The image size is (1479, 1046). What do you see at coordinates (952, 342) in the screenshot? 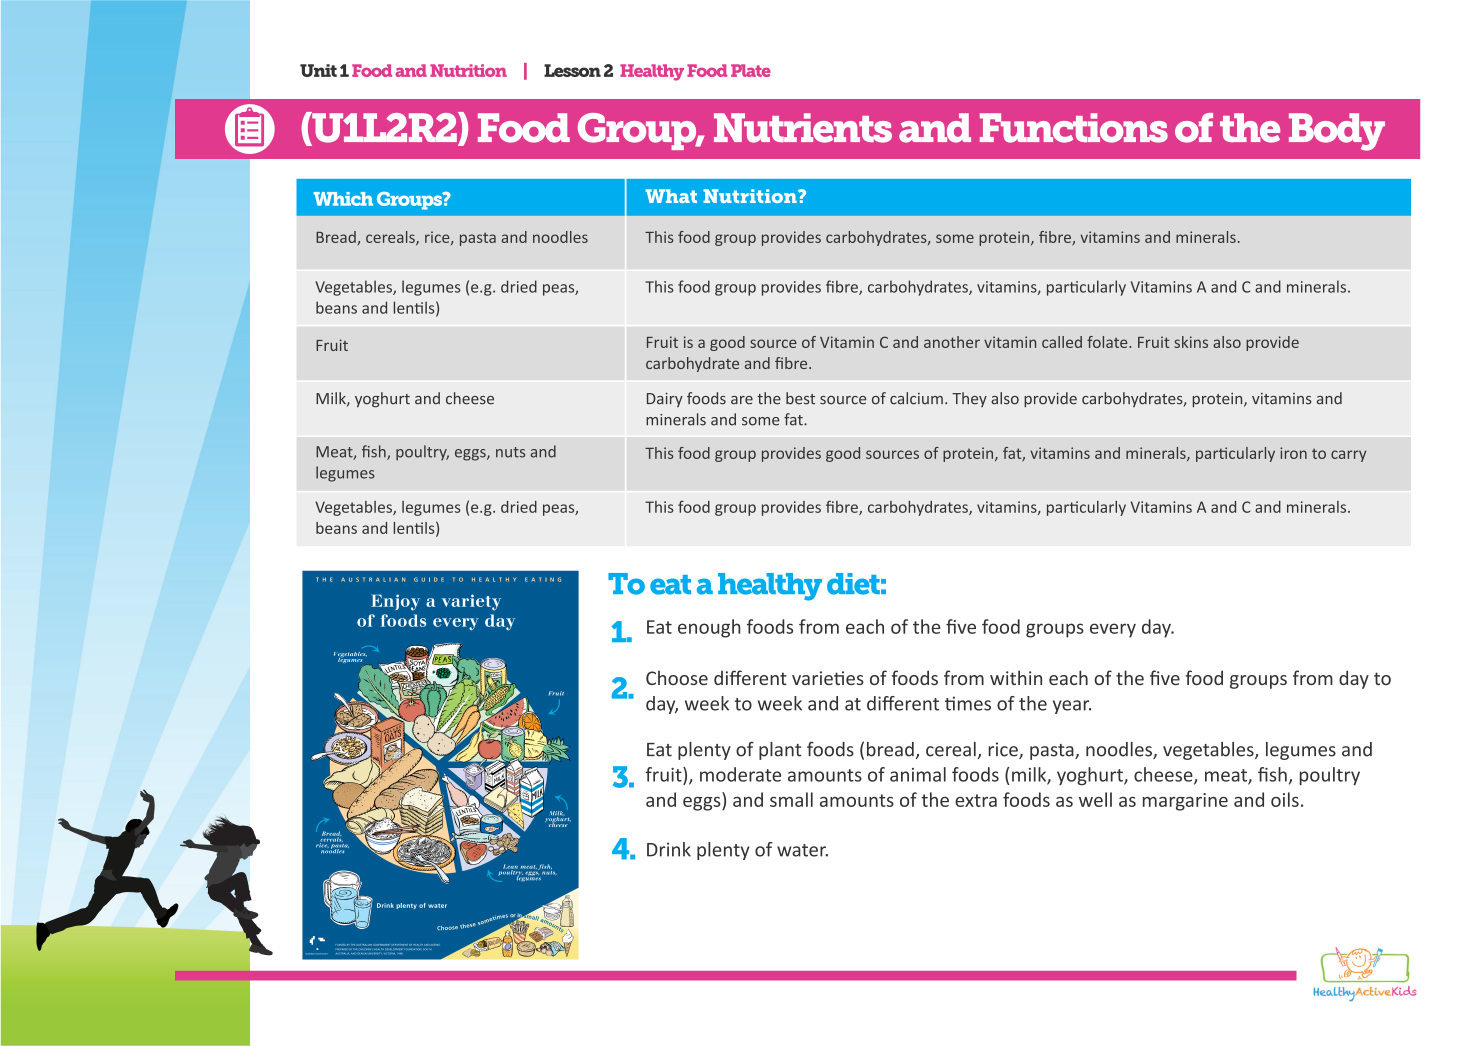
I see `another` at bounding box center [952, 342].
